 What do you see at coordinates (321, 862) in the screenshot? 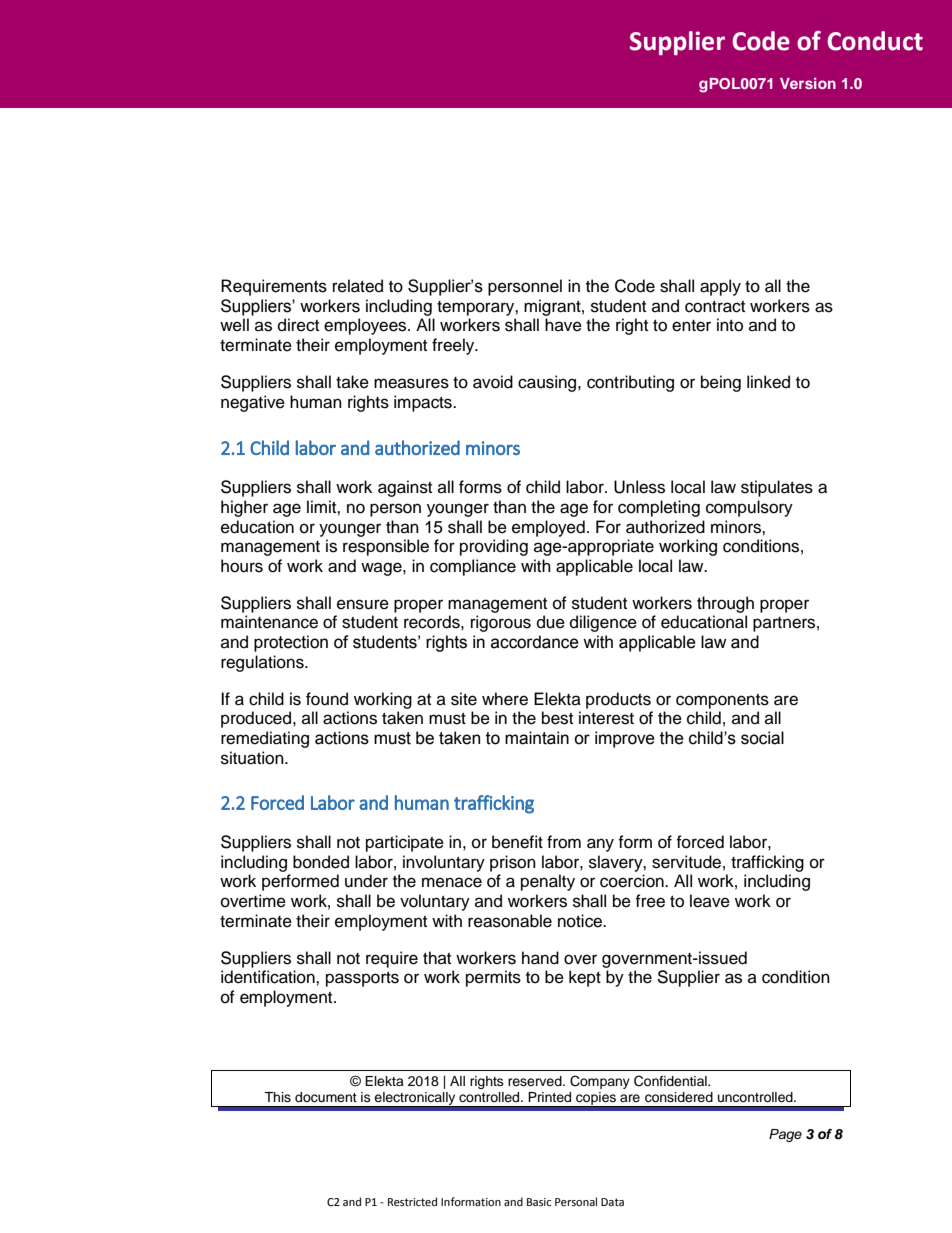
I see `bonded` at bounding box center [321, 862].
